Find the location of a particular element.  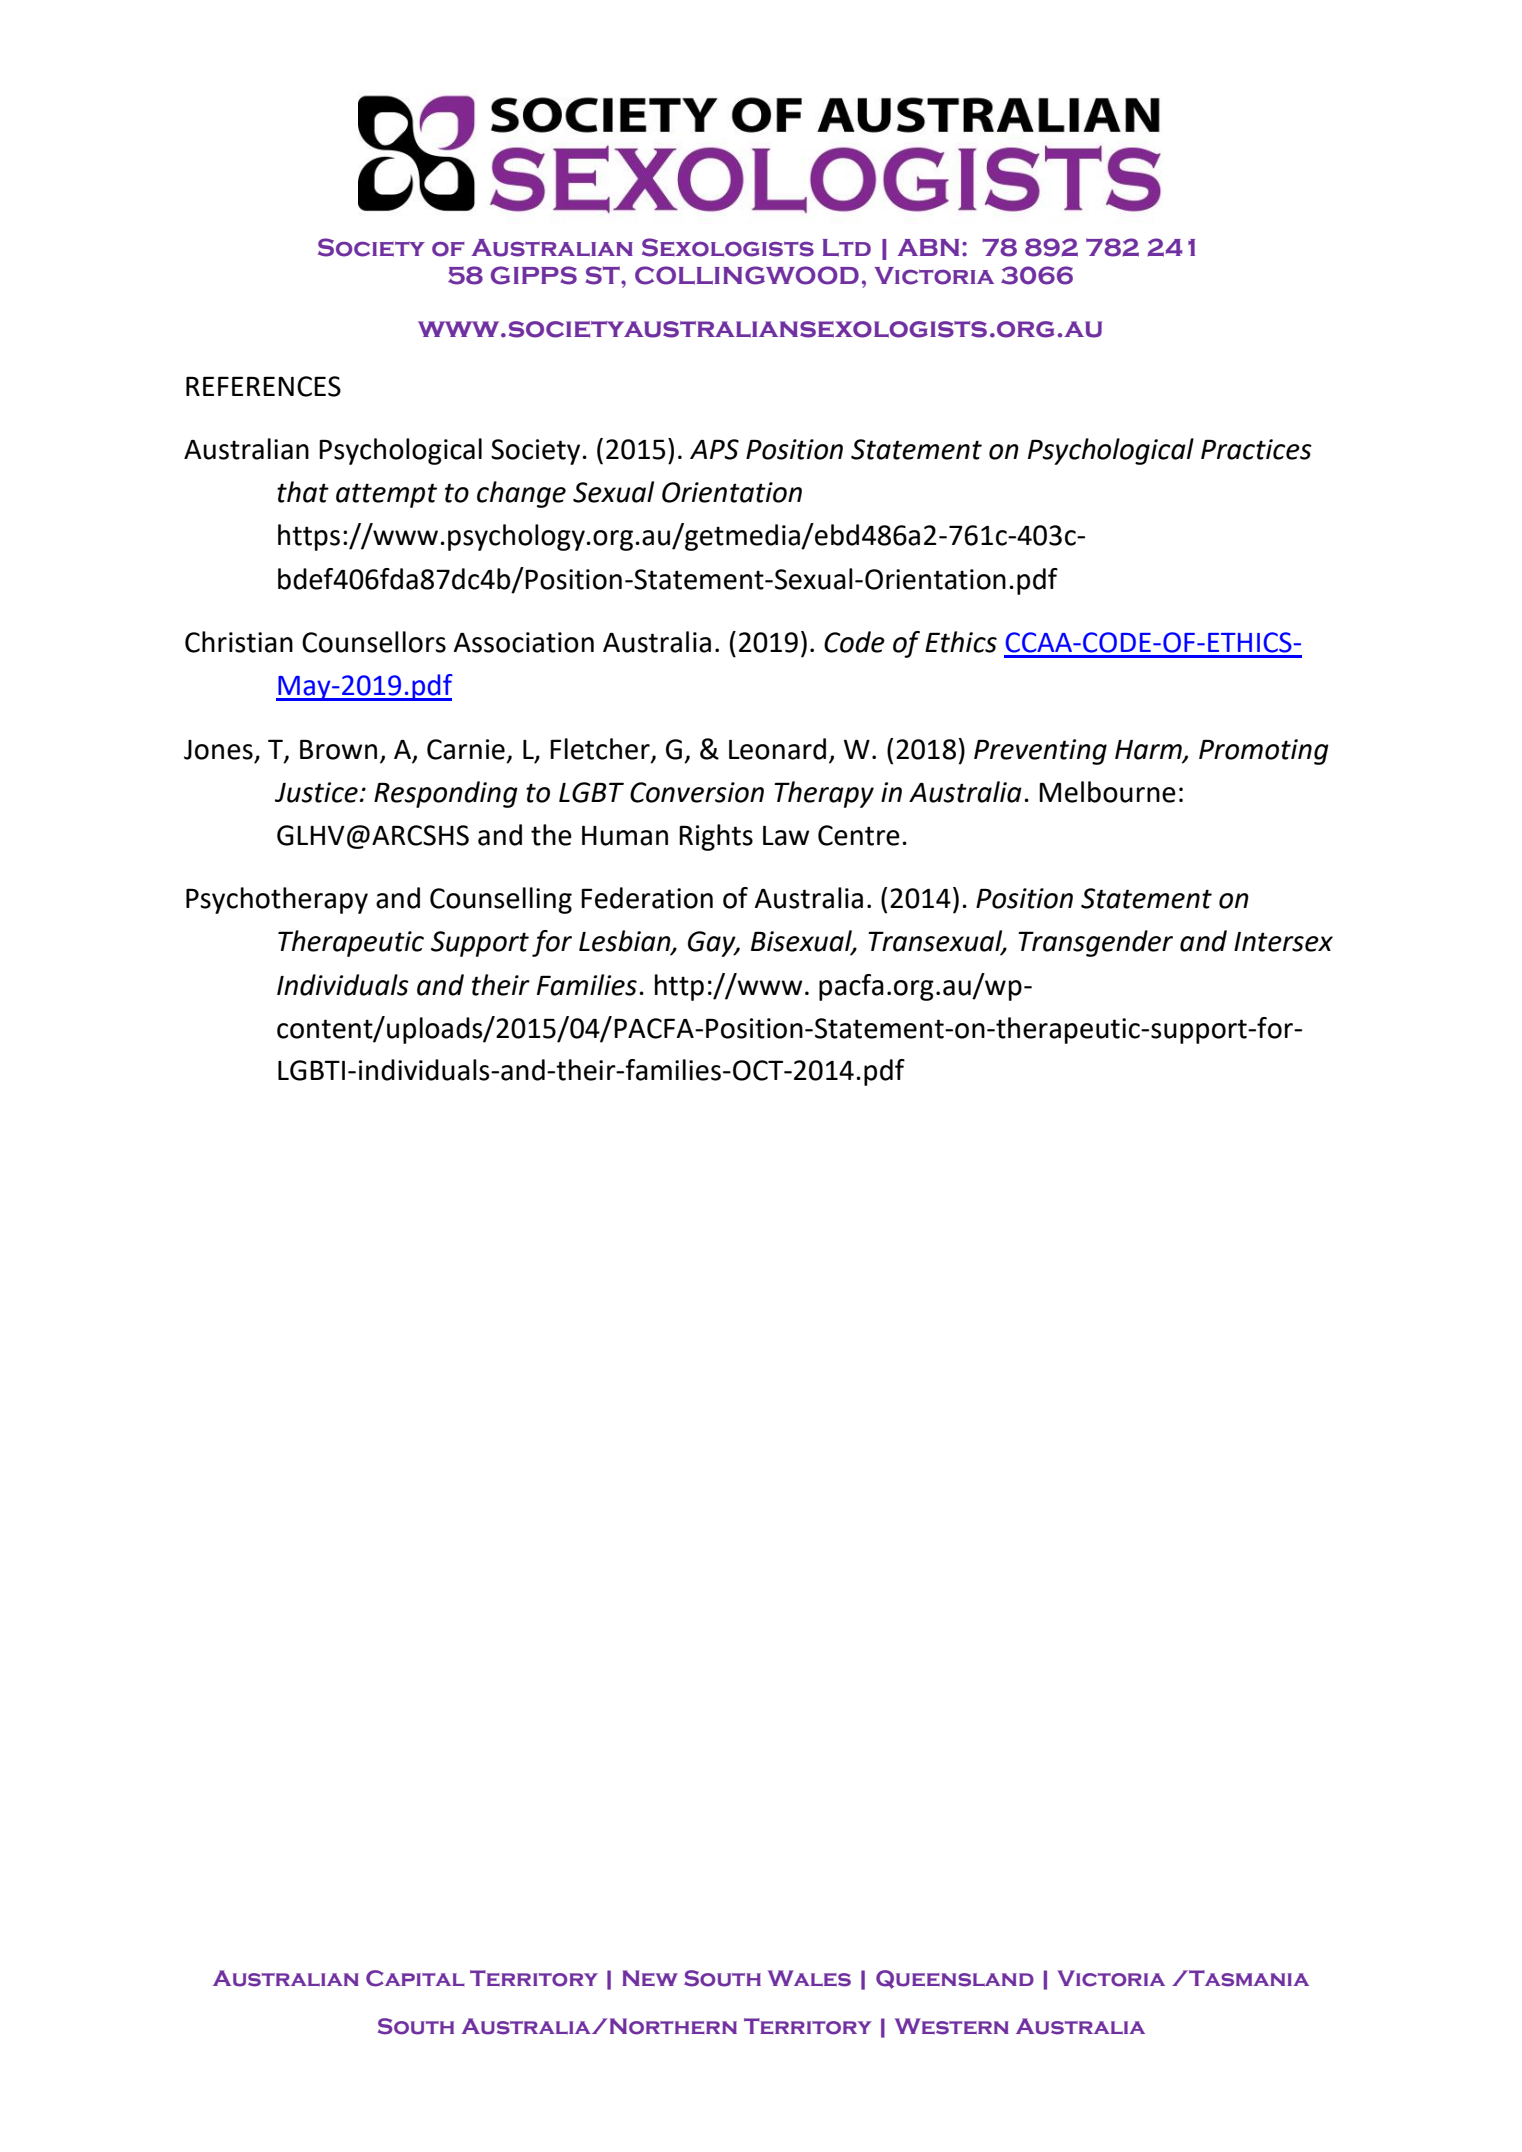

Transgender is located at coordinates (1095, 943).
